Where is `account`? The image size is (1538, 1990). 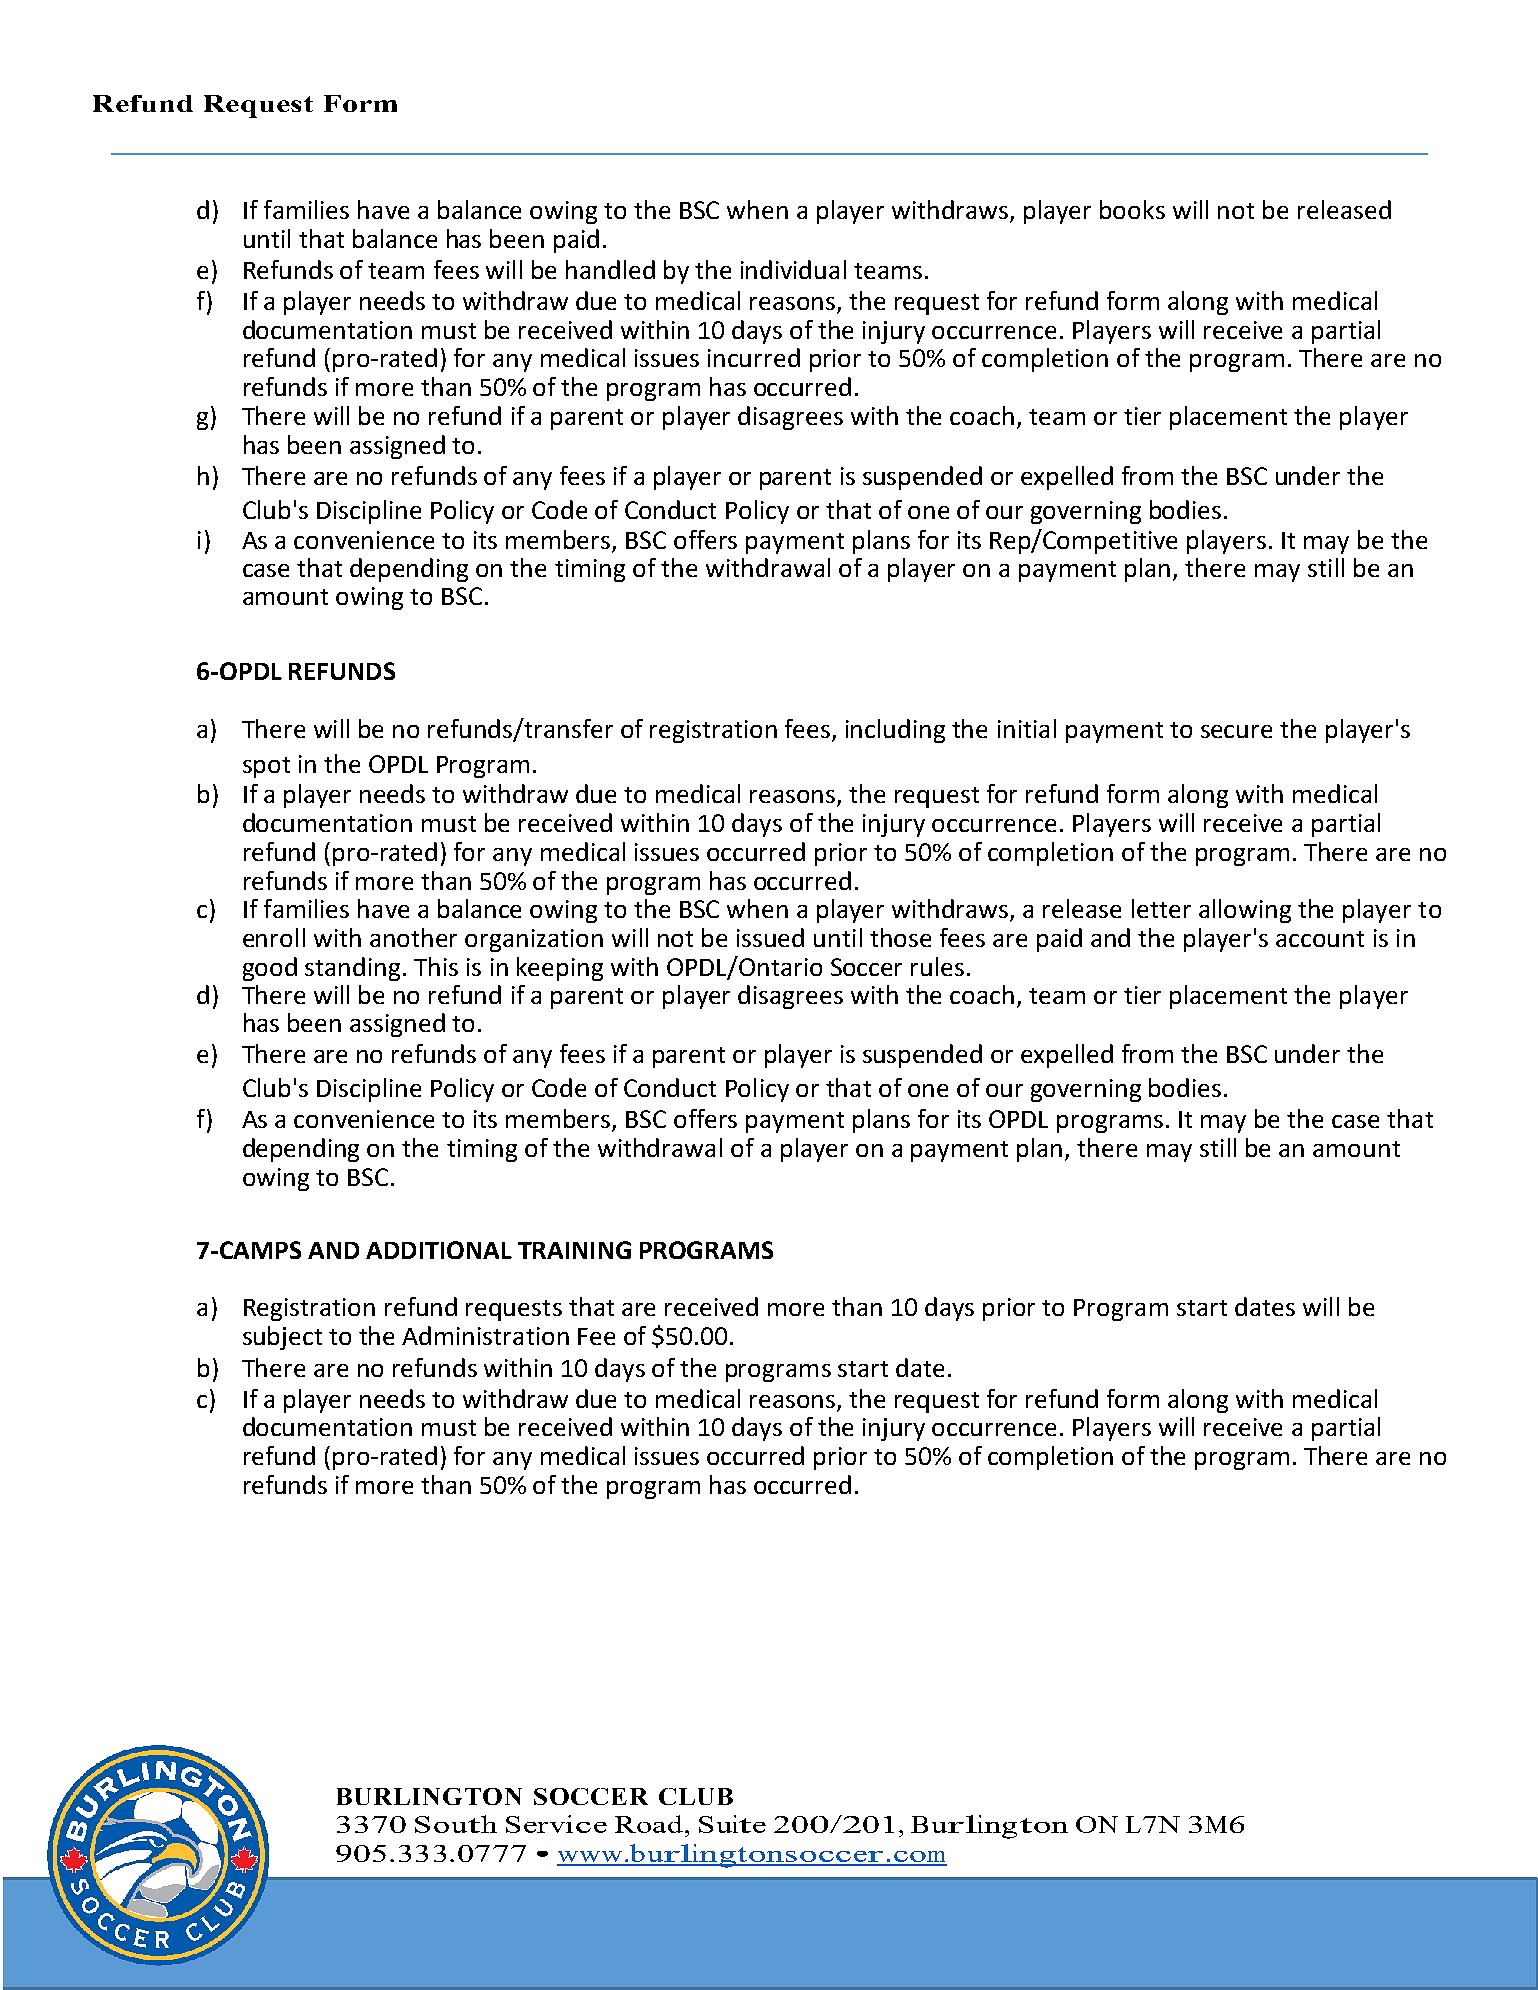
account is located at coordinates (1320, 939).
